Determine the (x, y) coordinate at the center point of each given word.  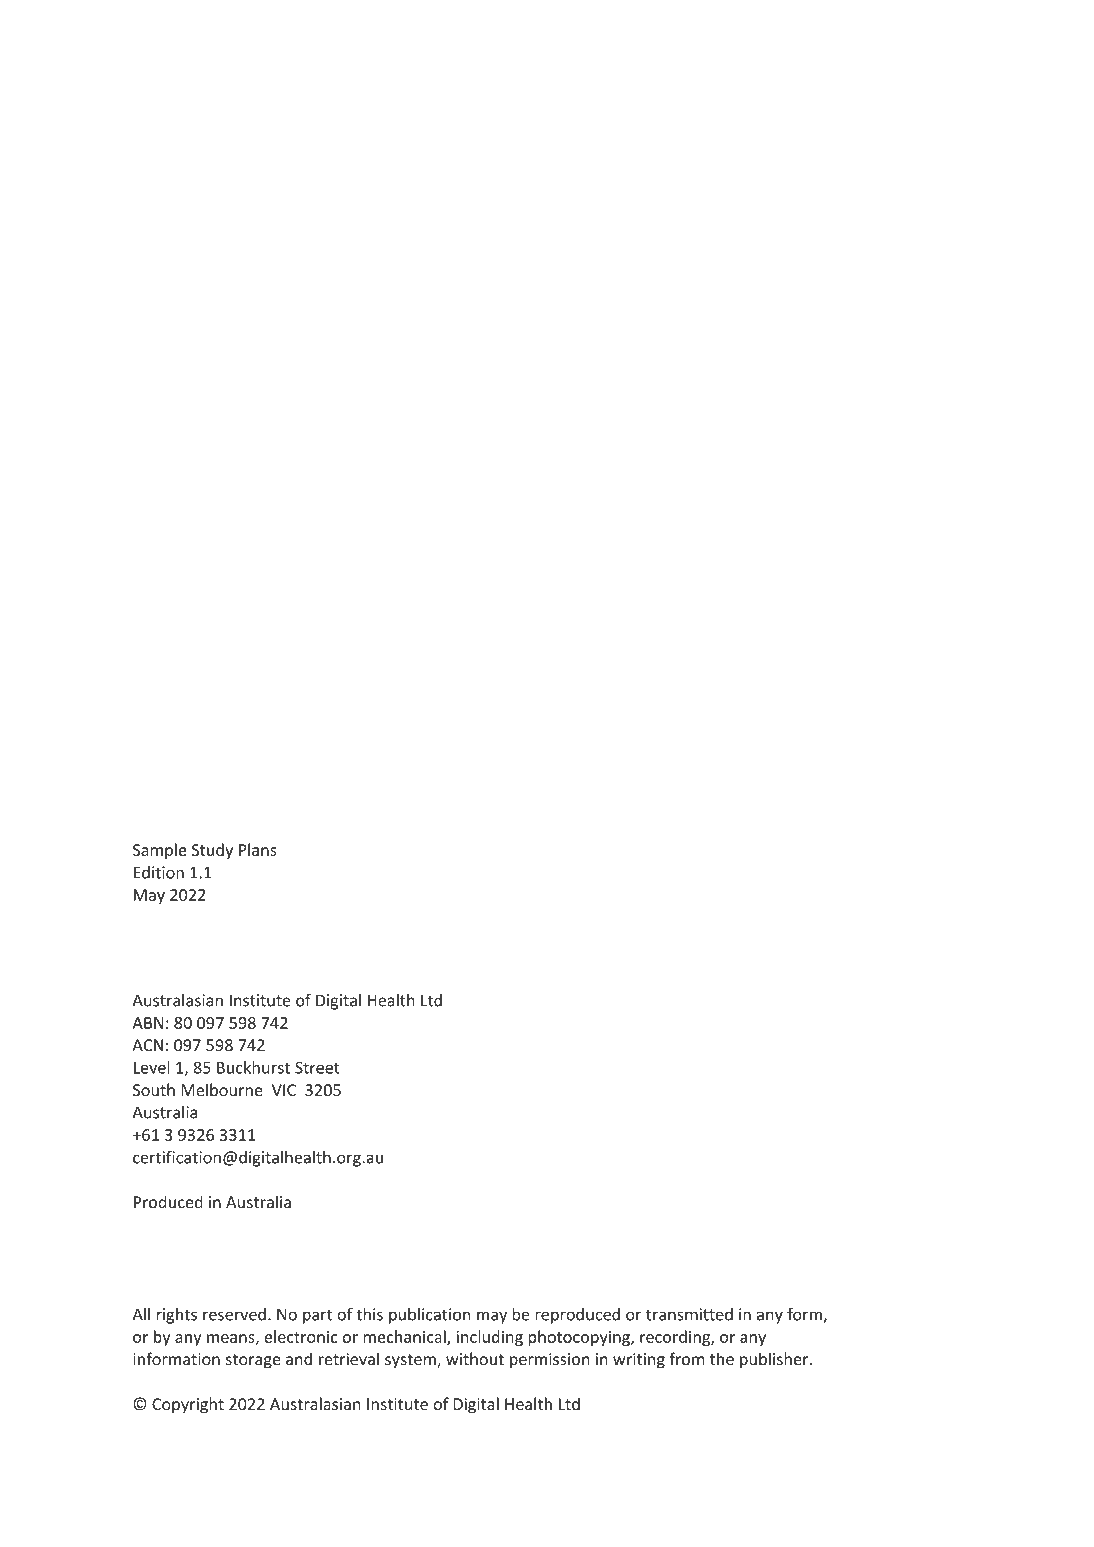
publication (429, 1316)
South (154, 1089)
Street (317, 1067)
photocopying (580, 1338)
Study (212, 851)
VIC (284, 1090)
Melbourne (222, 1089)
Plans (258, 849)
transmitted (689, 1314)
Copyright (188, 1405)
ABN (147, 1023)
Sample (160, 851)
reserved (234, 1314)
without (475, 1359)
